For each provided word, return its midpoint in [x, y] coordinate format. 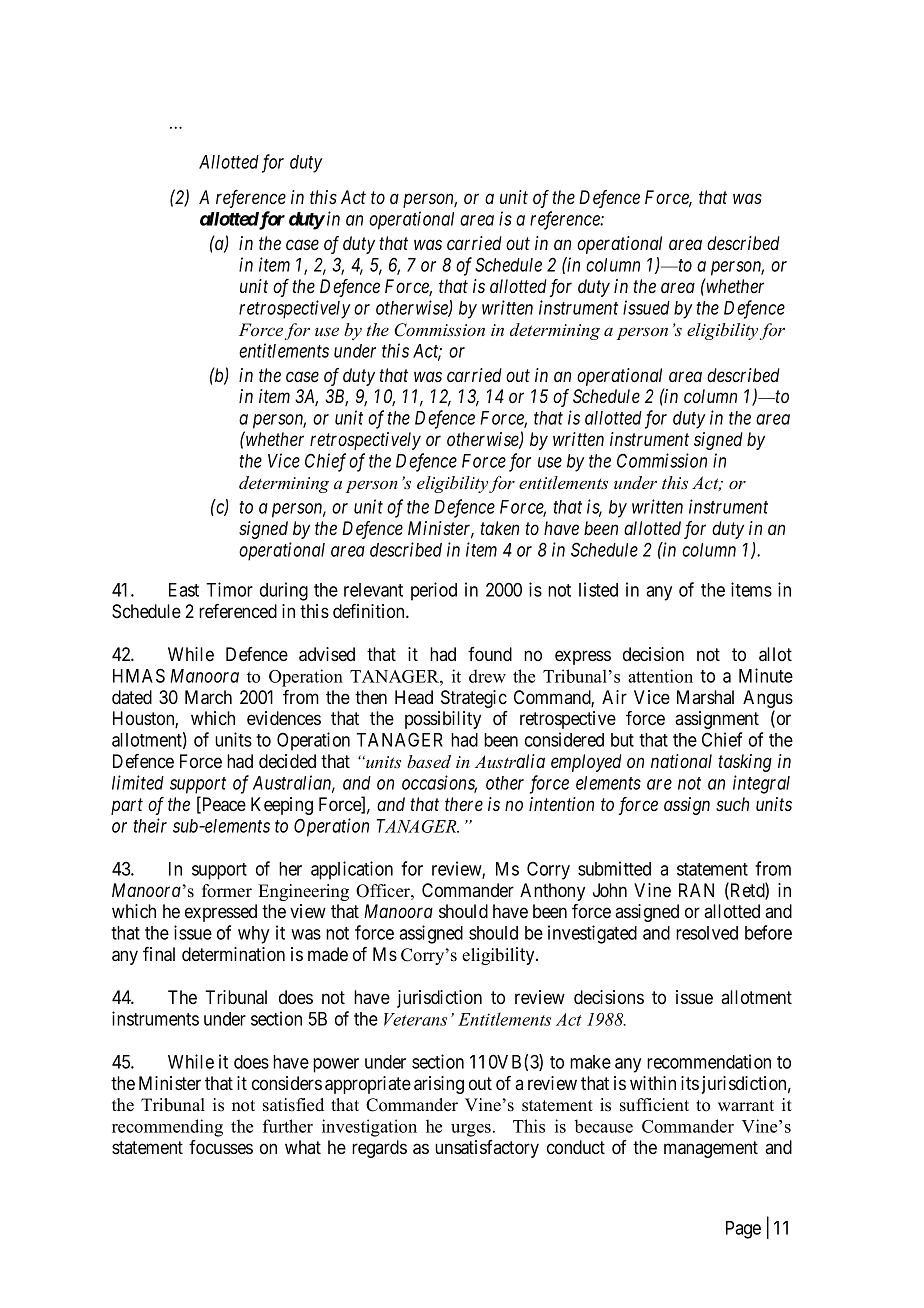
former [227, 891]
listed [598, 589]
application [352, 870]
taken [499, 528]
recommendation [709, 1061]
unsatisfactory [487, 1149]
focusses [221, 1147]
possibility [443, 720]
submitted [614, 868]
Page [743, 1230]
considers [287, 1083]
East [184, 590]
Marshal [705, 697]
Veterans [415, 1019]
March [208, 697]
